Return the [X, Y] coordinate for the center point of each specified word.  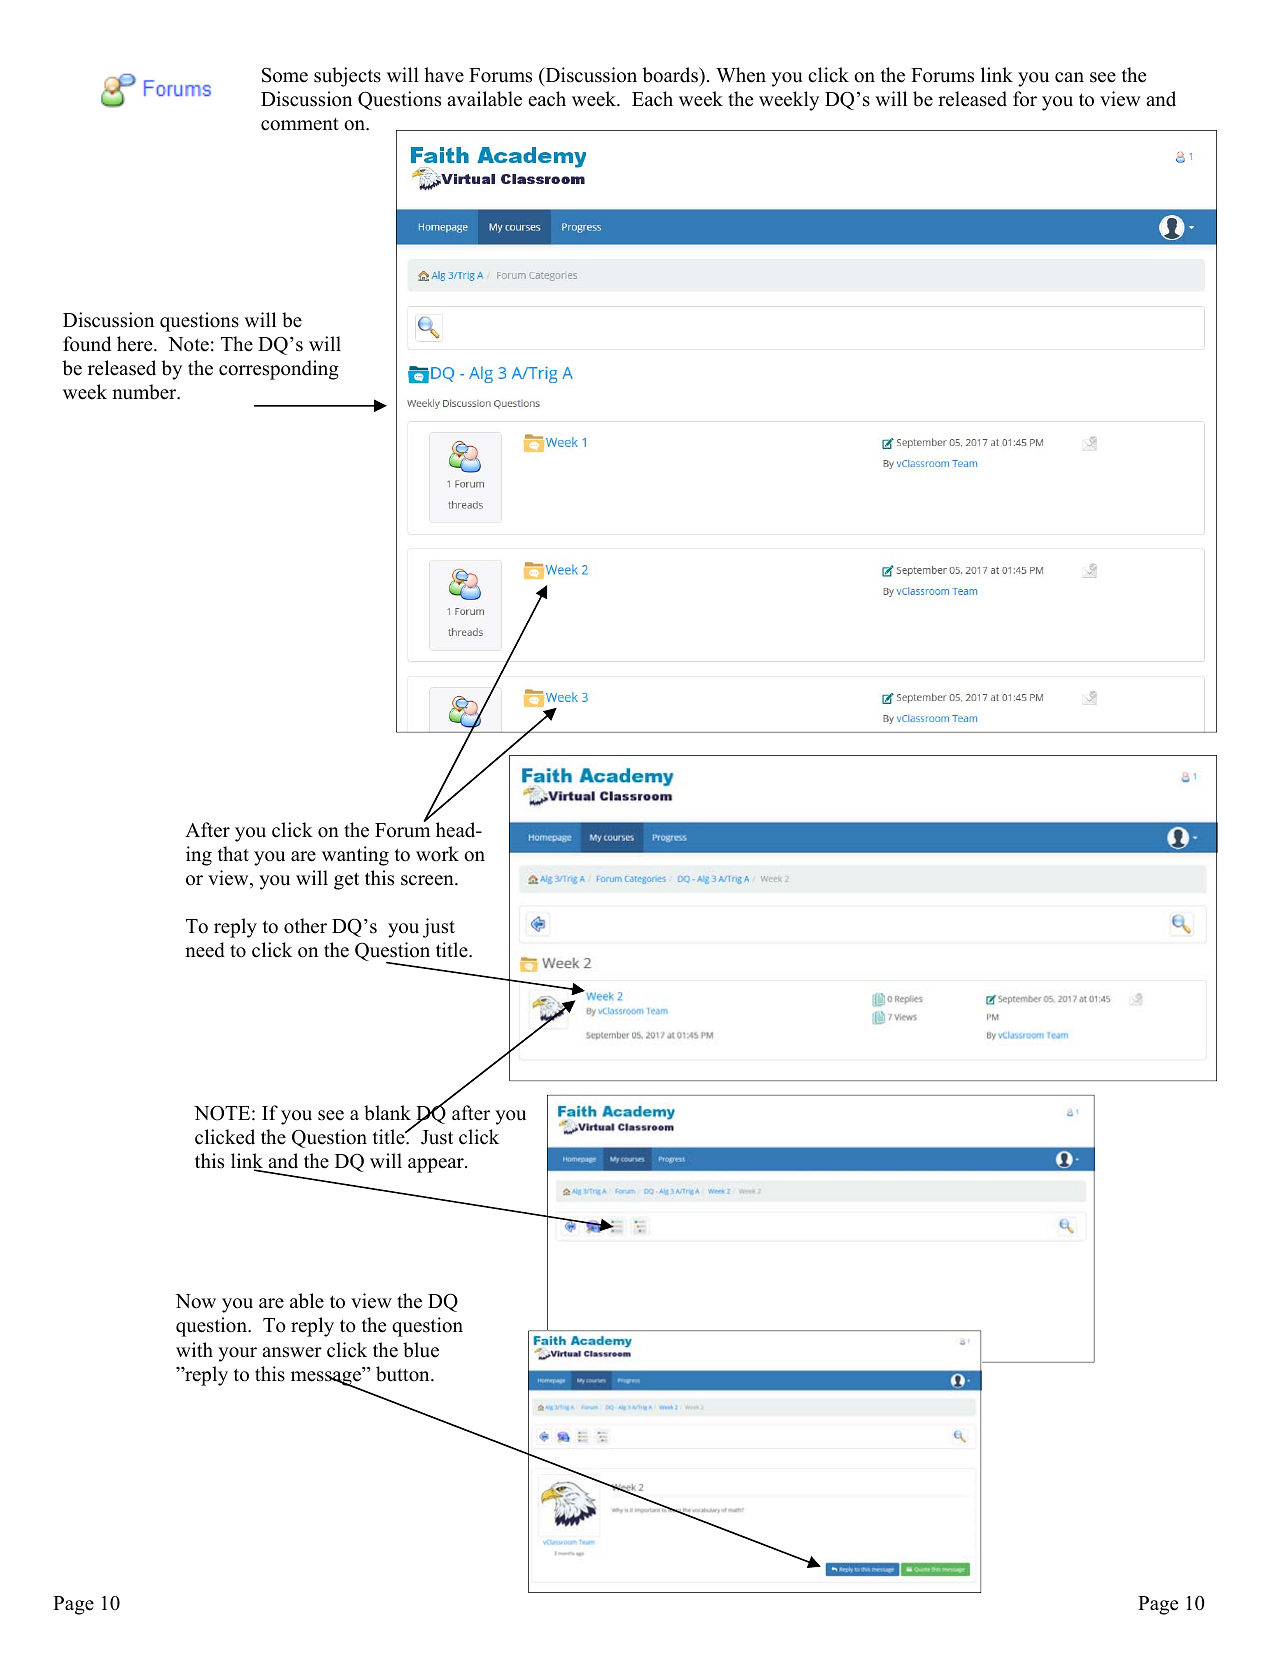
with [194, 1349]
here [136, 344]
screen [428, 880]
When [741, 75]
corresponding [279, 370]
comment [300, 124]
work [437, 854]
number [145, 392]
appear [437, 1165]
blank [387, 1113]
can [1069, 77]
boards [671, 75]
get [346, 881]
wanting [355, 856]
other [305, 926]
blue [421, 1350]
